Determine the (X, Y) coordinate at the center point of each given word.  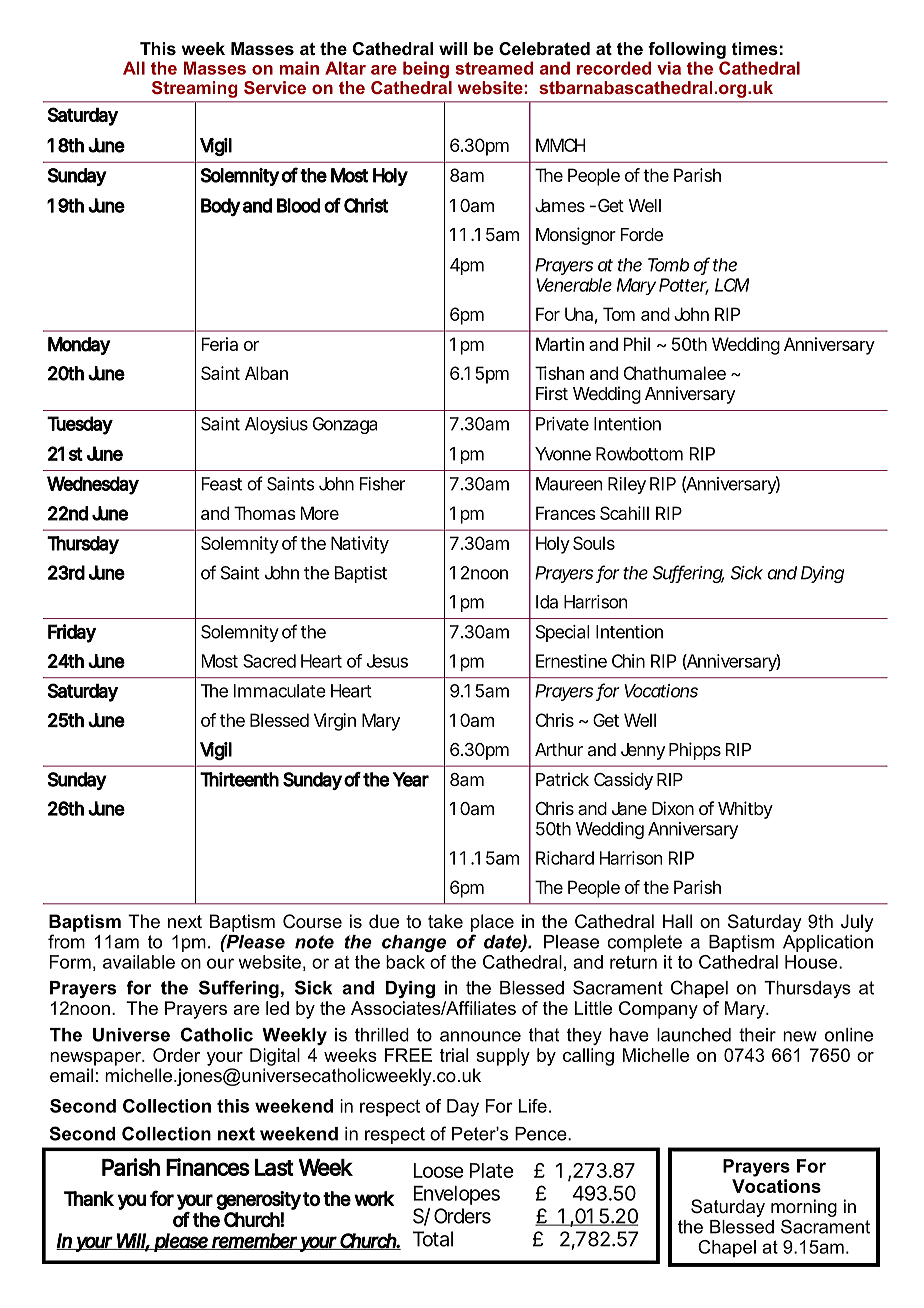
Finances (208, 1167)
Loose (438, 1170)
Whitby (745, 810)
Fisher (382, 484)
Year (411, 779)
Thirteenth (239, 779)
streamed (494, 68)
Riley (627, 485)
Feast (222, 484)
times (754, 48)
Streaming (195, 89)
